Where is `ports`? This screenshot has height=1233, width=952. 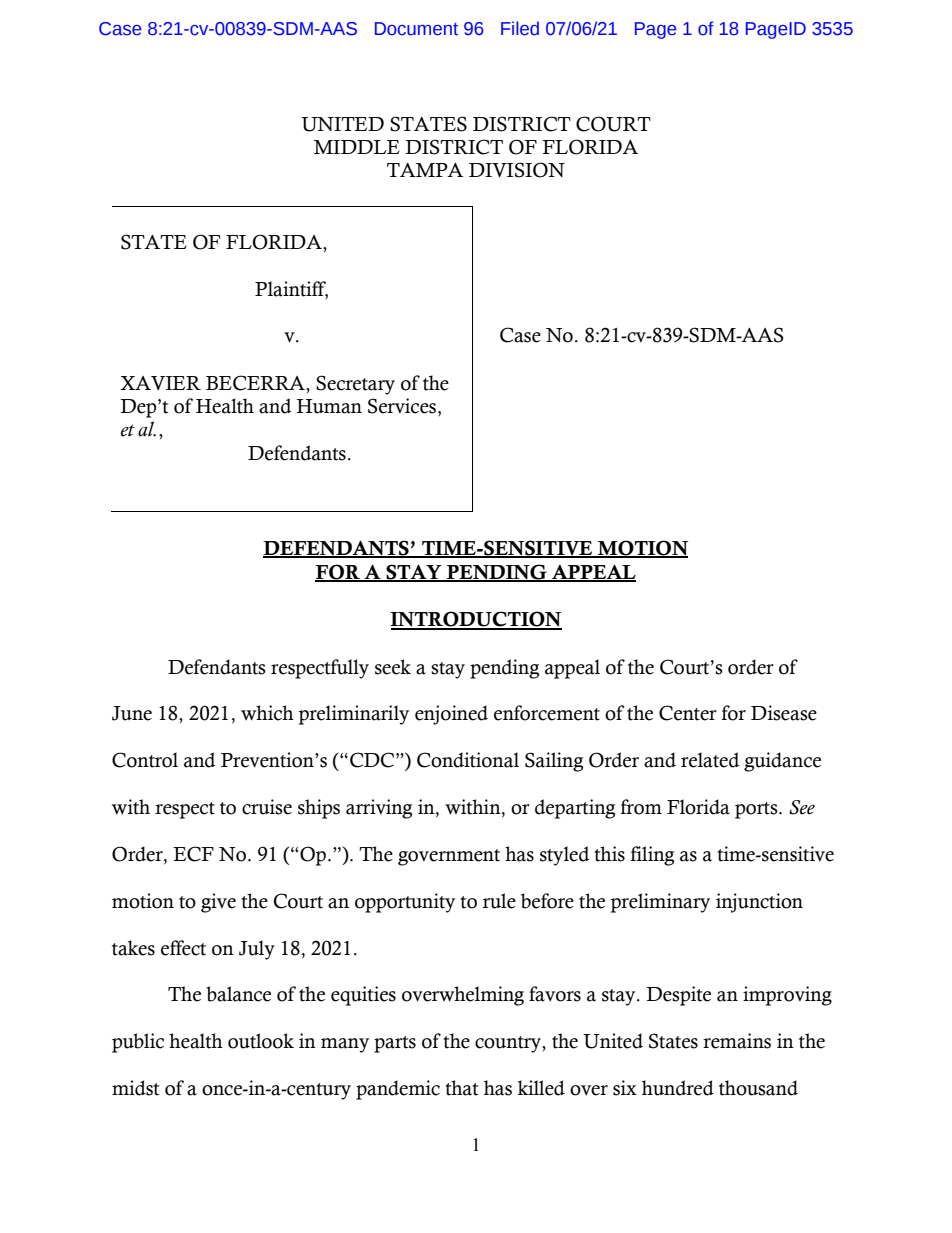
ports is located at coordinates (757, 810).
